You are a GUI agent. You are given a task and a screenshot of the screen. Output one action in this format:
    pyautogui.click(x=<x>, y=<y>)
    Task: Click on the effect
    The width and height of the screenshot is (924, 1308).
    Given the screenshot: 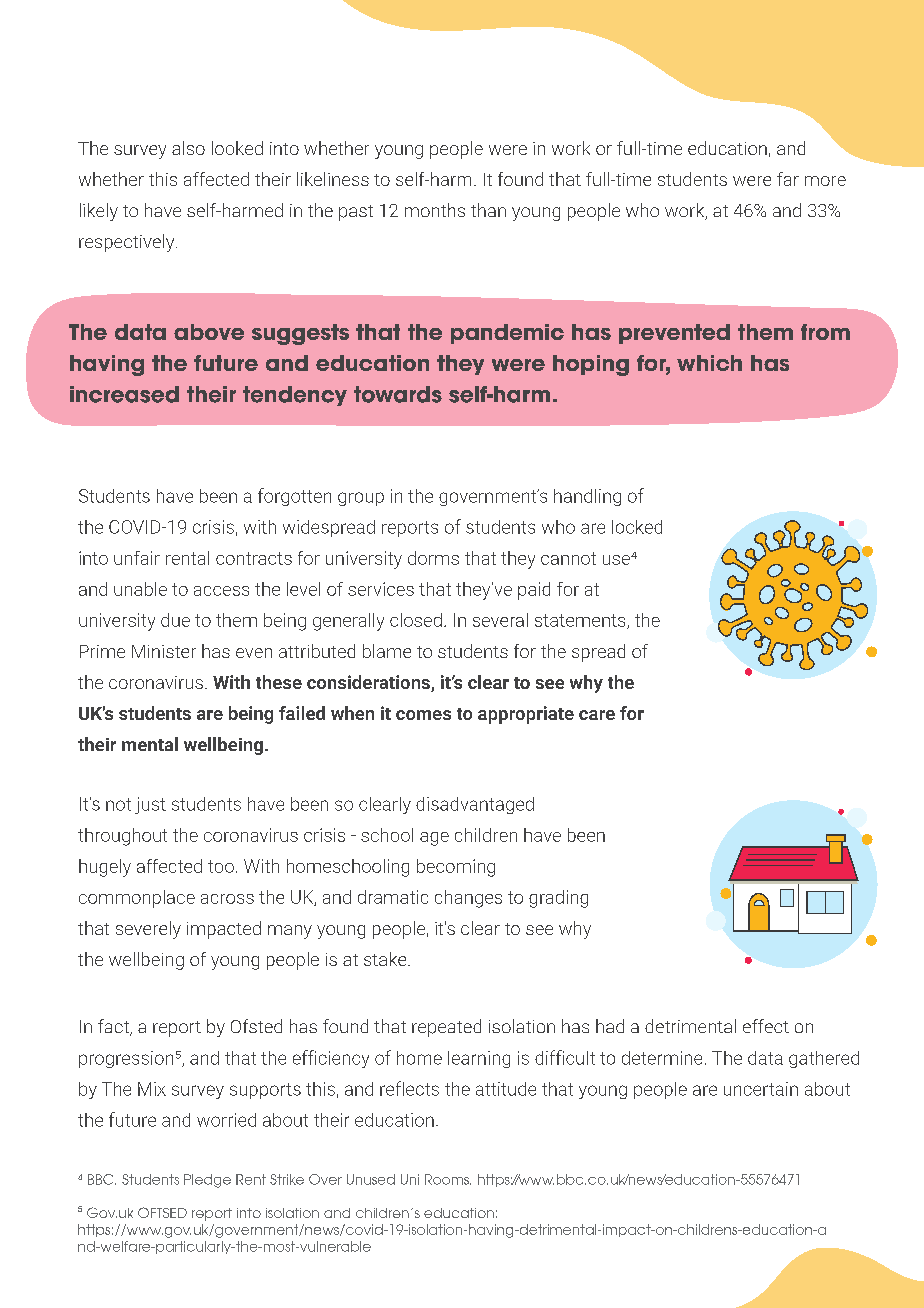 What is the action you would take?
    pyautogui.click(x=766, y=1026)
